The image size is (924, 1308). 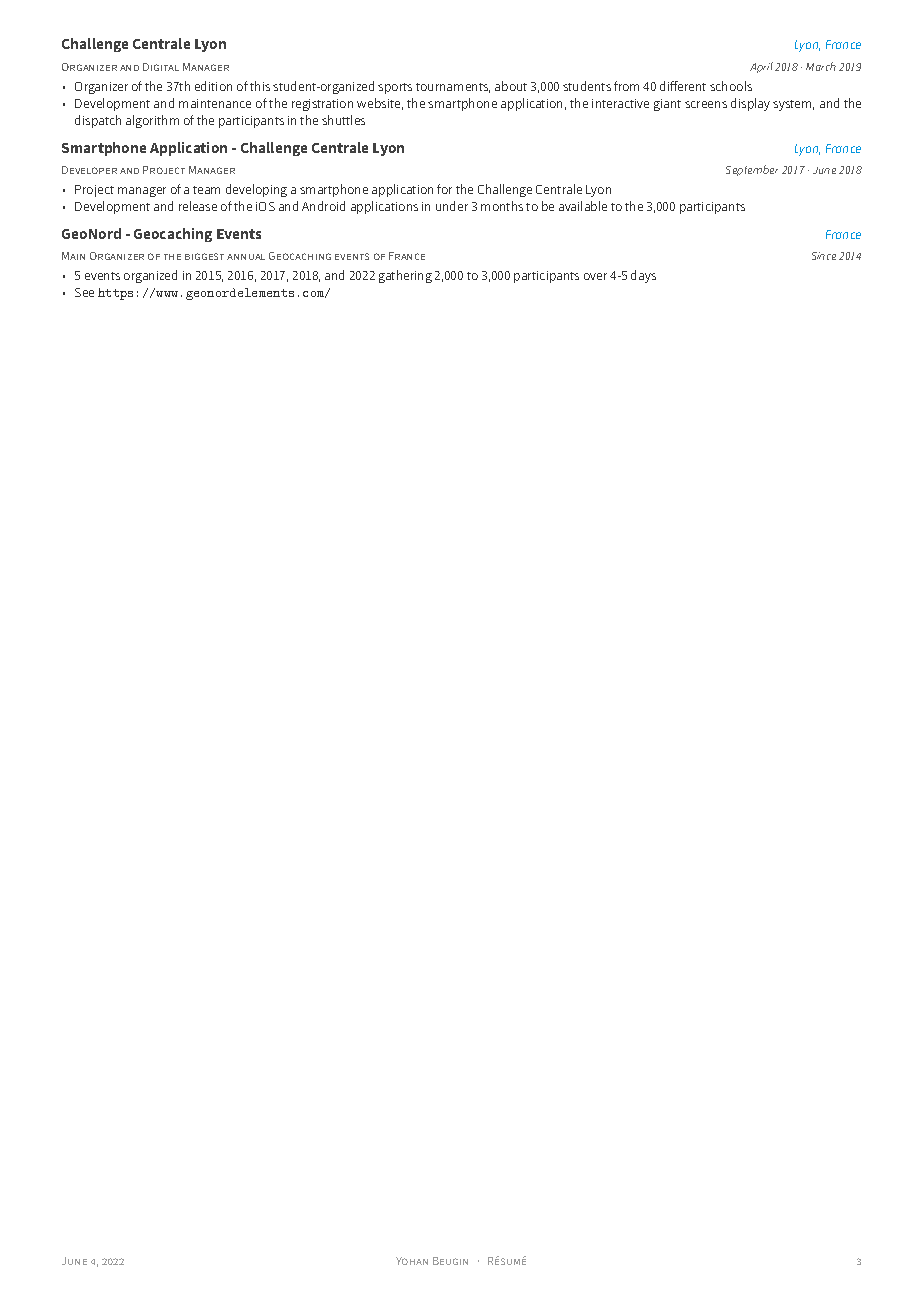 I want to click on gathering, so click(x=405, y=276).
